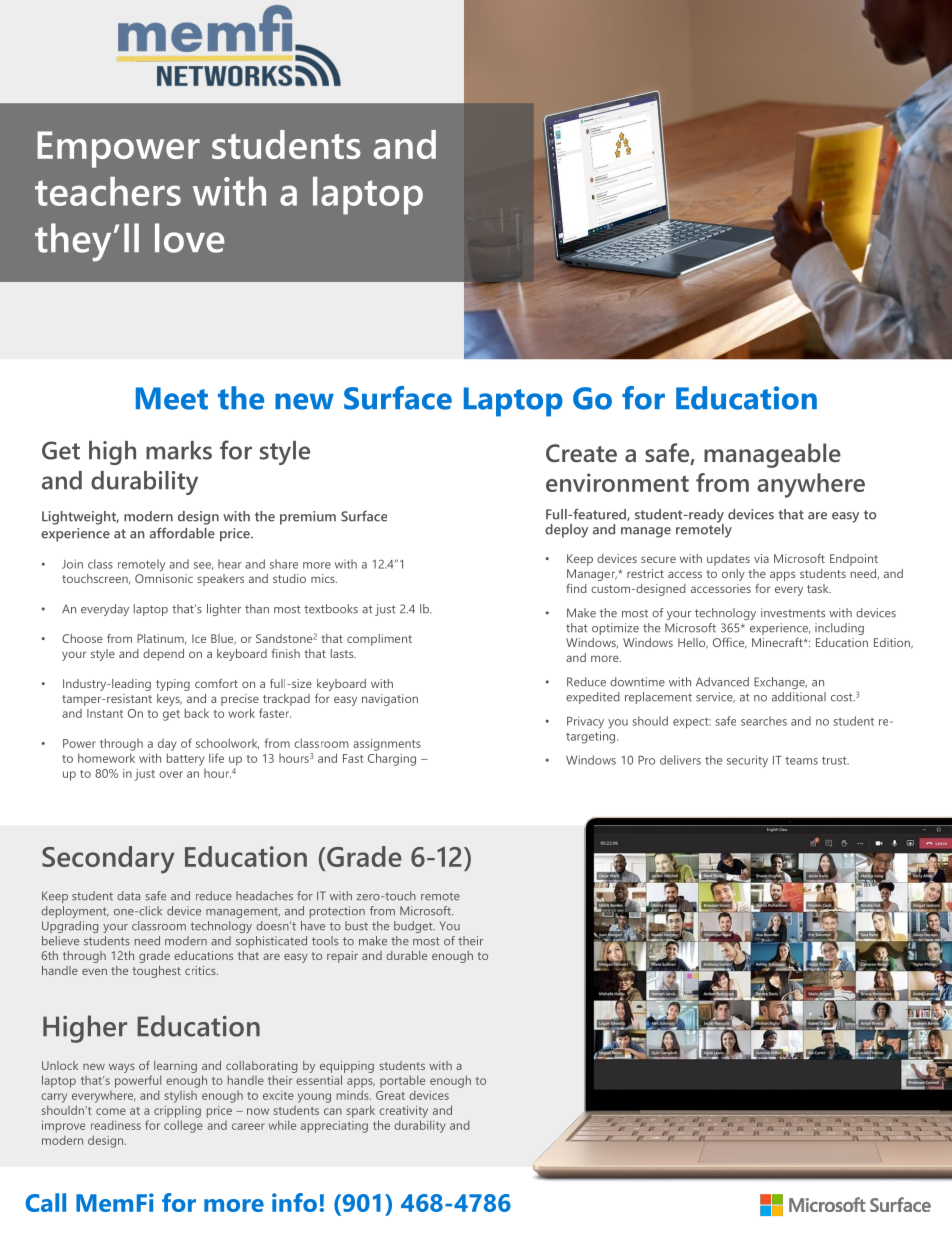 This document has height=1233, width=952. Describe the element at coordinates (414, 927) in the document. I see `budget` at that location.
